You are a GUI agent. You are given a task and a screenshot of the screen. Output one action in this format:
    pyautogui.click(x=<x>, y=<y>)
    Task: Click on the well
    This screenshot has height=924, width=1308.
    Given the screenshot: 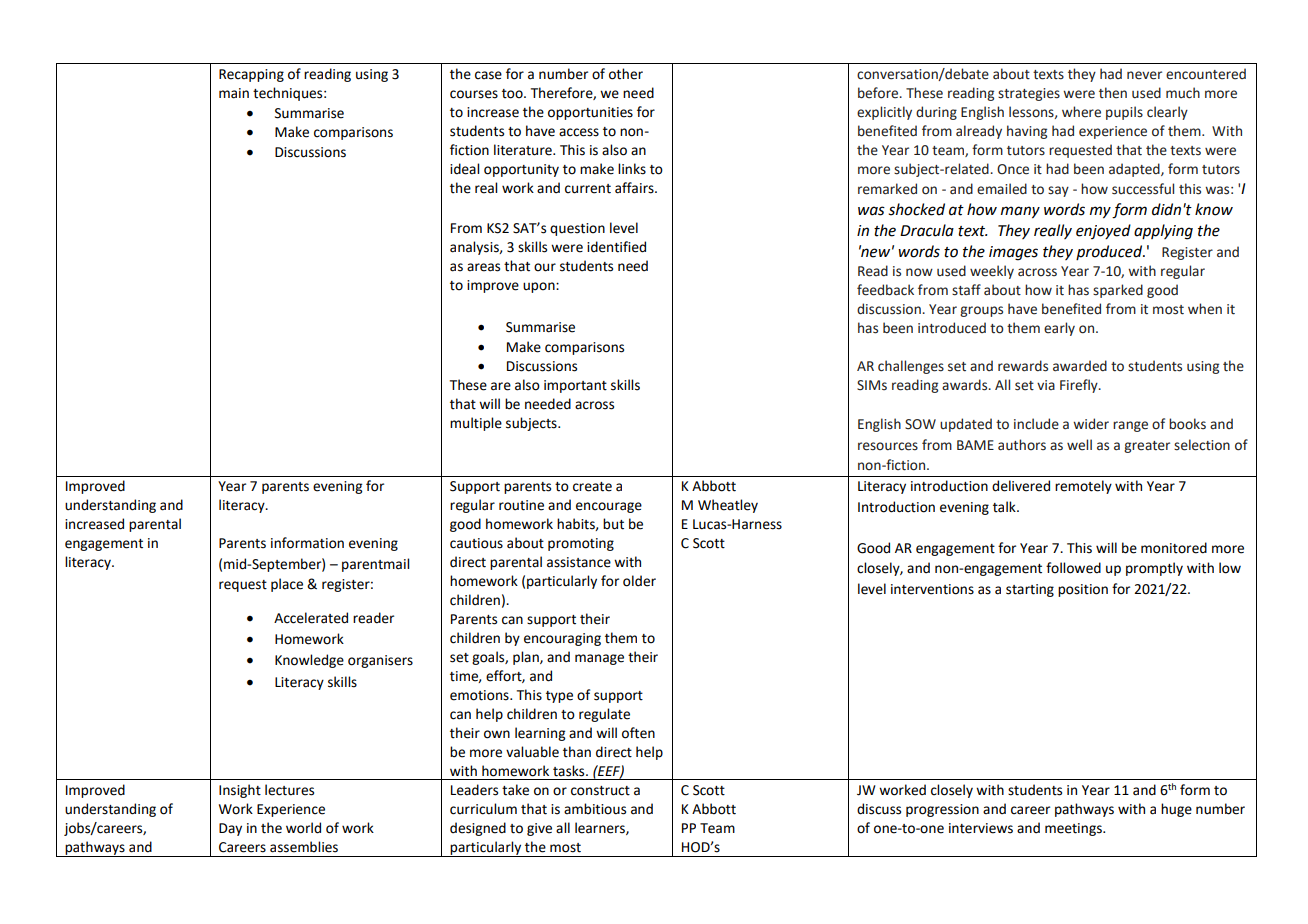 What is the action you would take?
    pyautogui.click(x=1079, y=445)
